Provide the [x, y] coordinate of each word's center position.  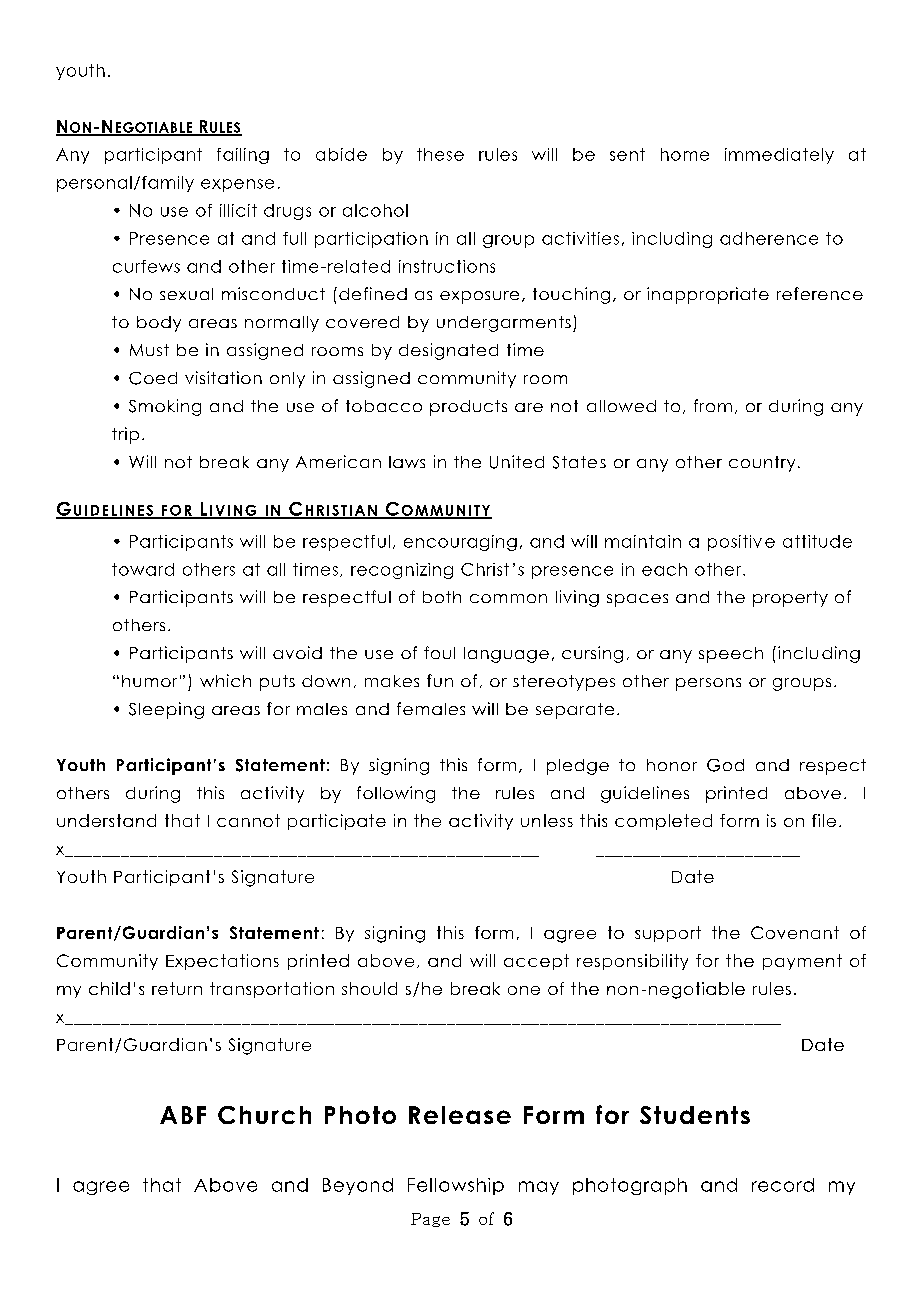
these [440, 154]
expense [237, 185]
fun [440, 680]
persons [708, 684]
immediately [779, 156]
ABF [183, 1115]
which [225, 680]
